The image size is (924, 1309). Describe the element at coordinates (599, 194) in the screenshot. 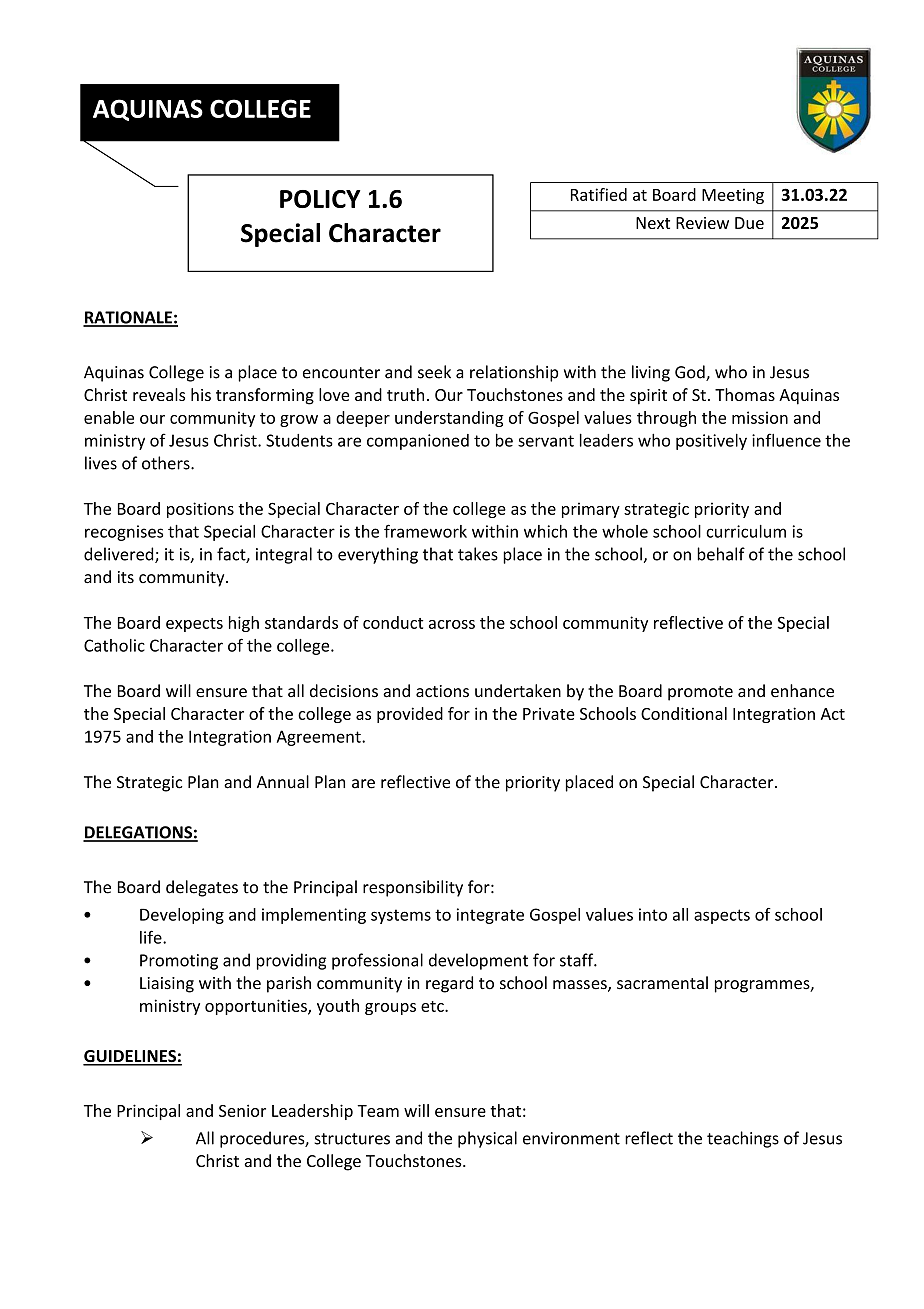

I see `Ratified` at that location.
